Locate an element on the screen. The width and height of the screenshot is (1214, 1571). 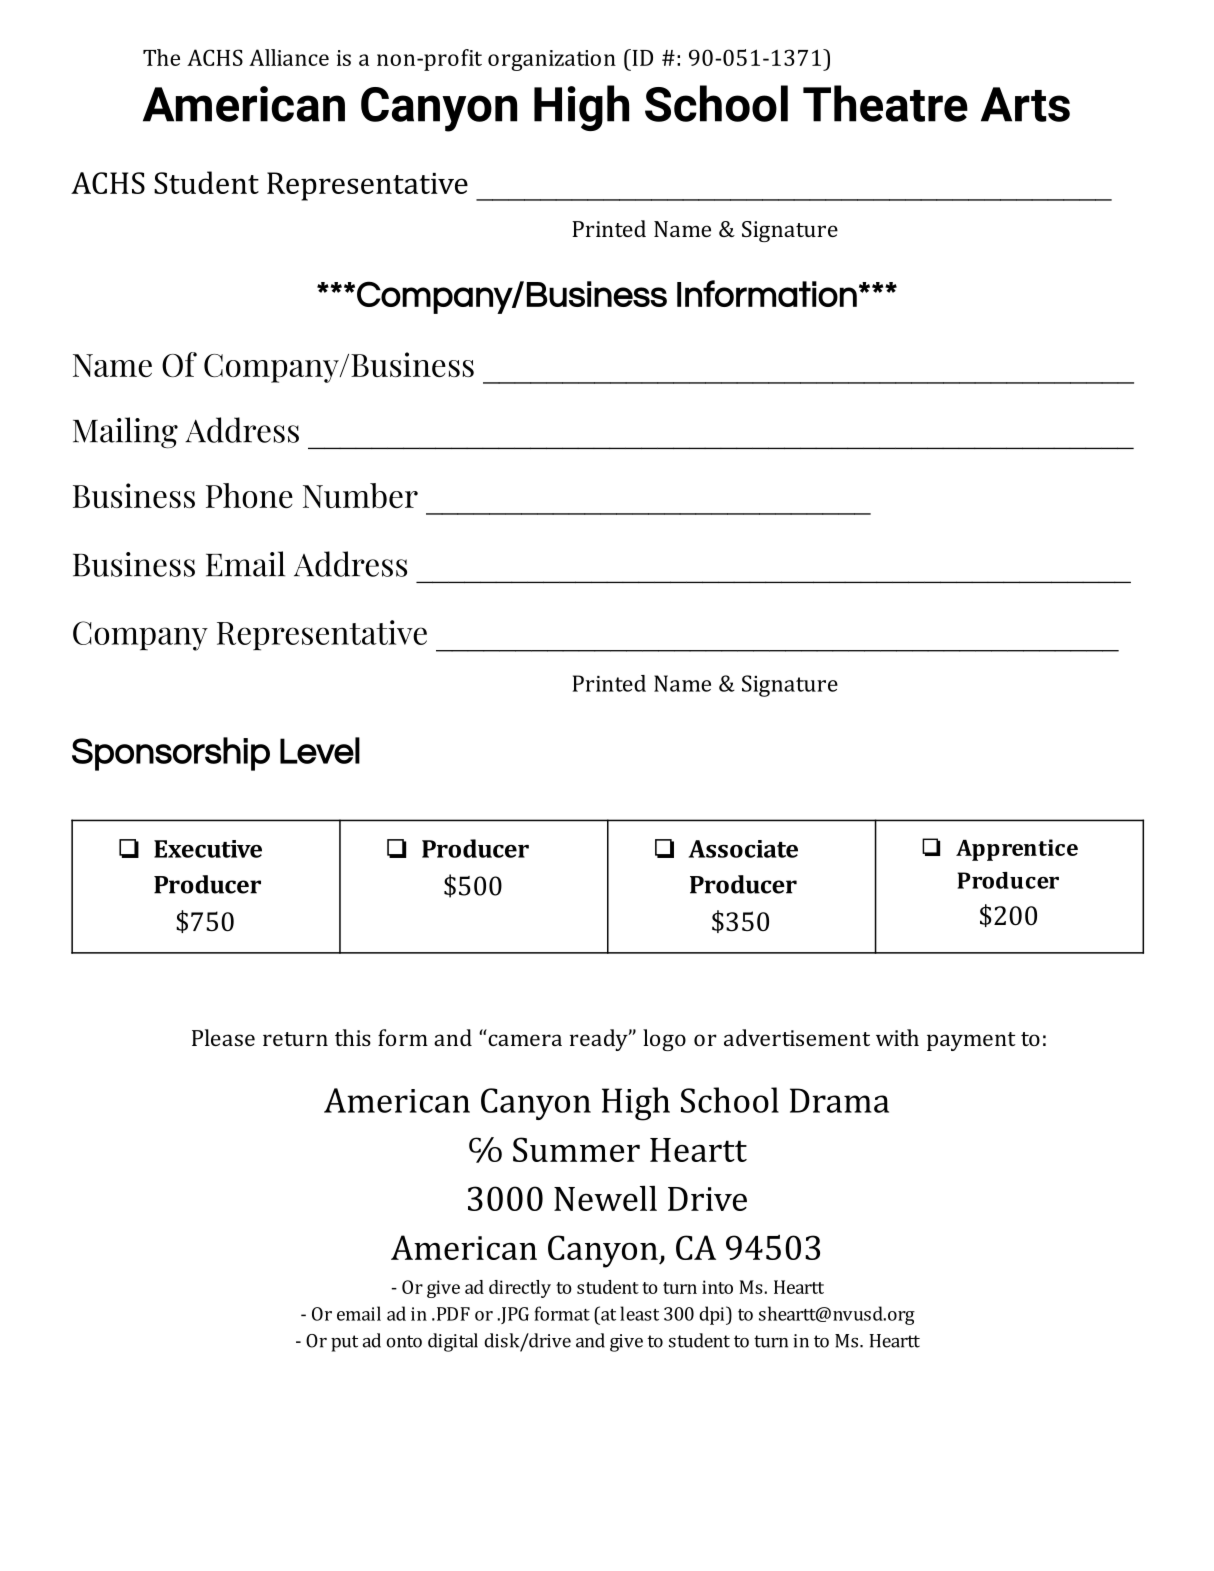
put is located at coordinates (344, 1343).
